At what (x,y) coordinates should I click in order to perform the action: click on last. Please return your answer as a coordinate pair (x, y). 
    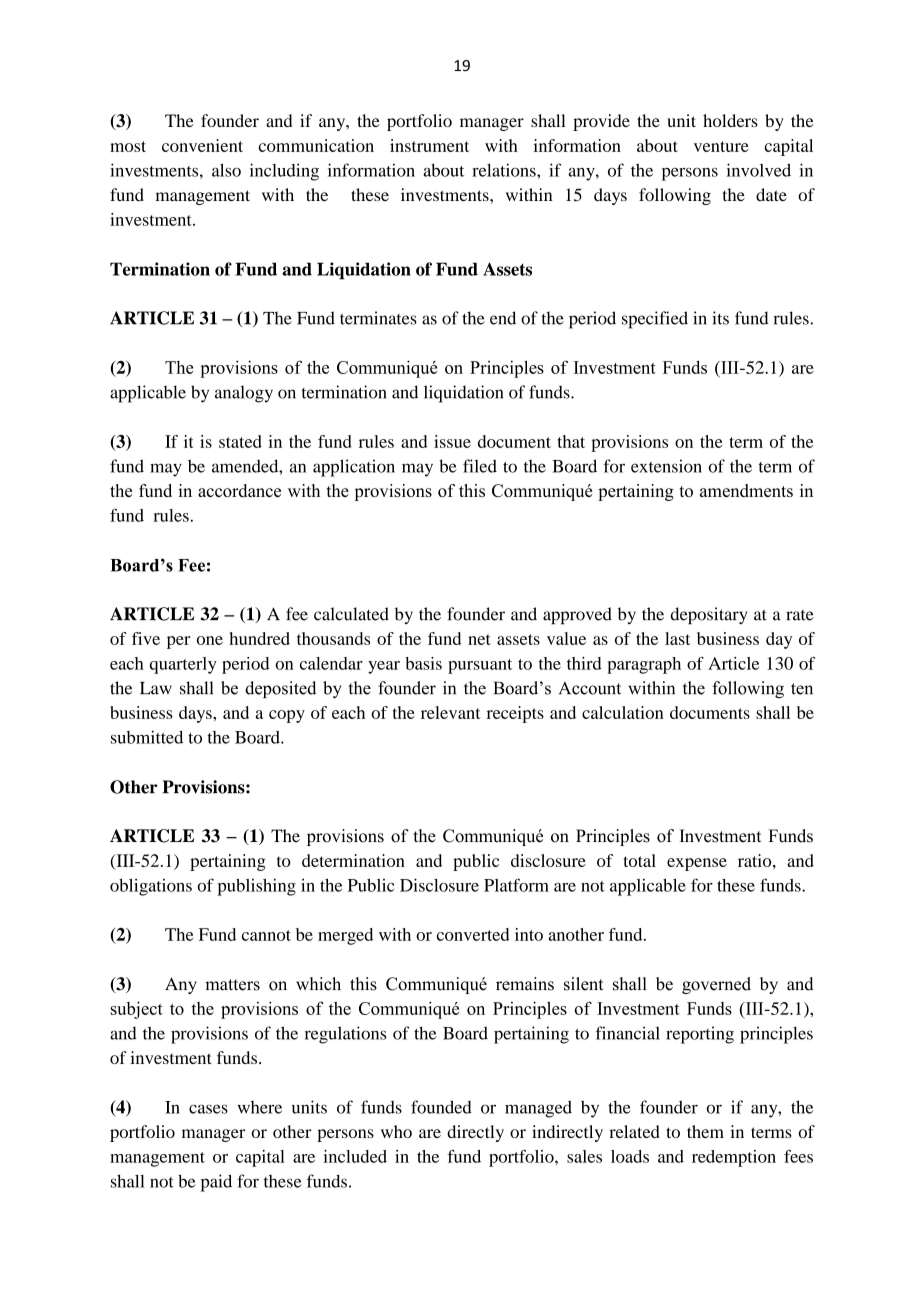
    Looking at the image, I should click on (677, 638).
